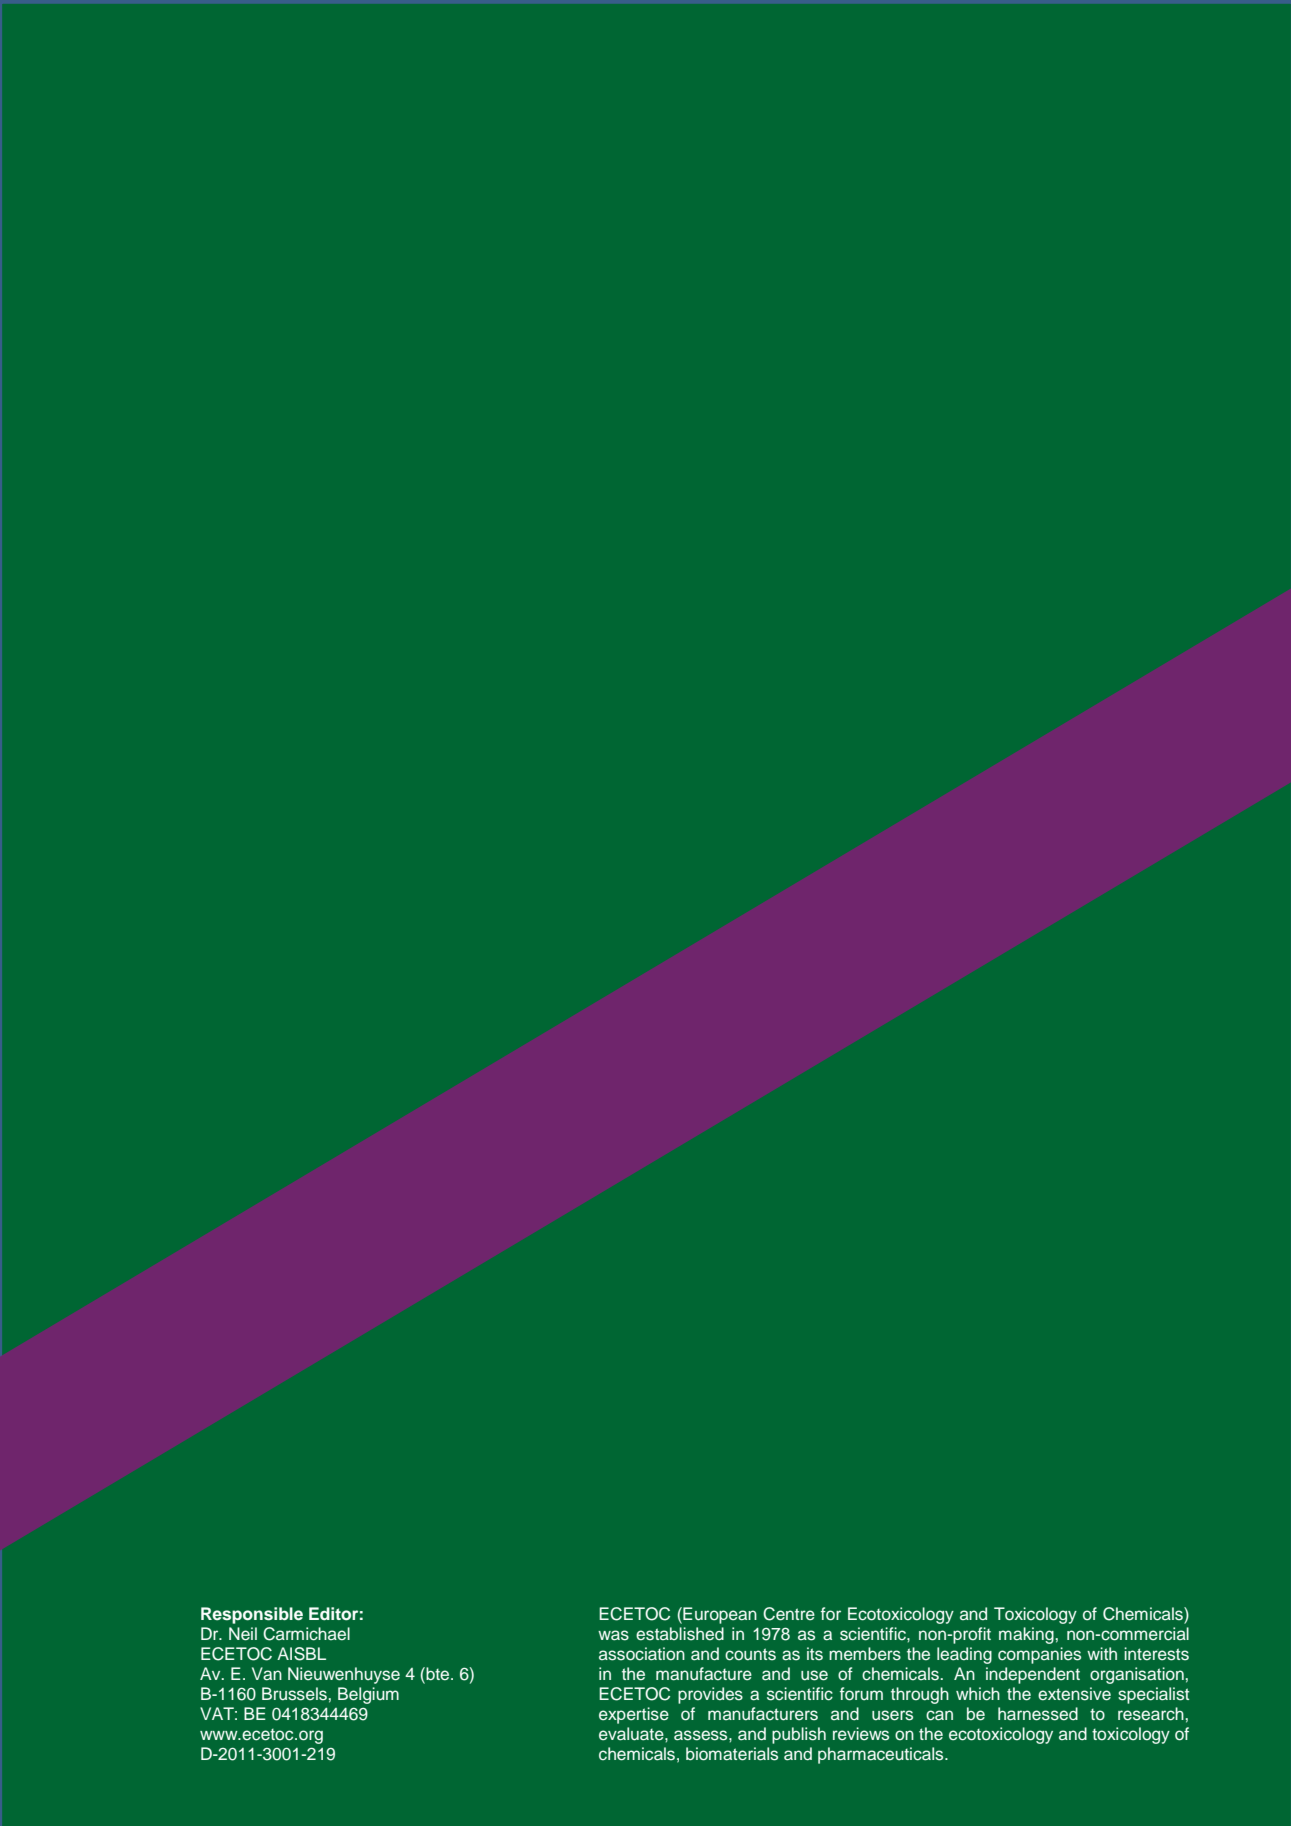 This screenshot has height=1826, width=1291. What do you see at coordinates (294, 1694) in the screenshot?
I see `Brussels` at bounding box center [294, 1694].
